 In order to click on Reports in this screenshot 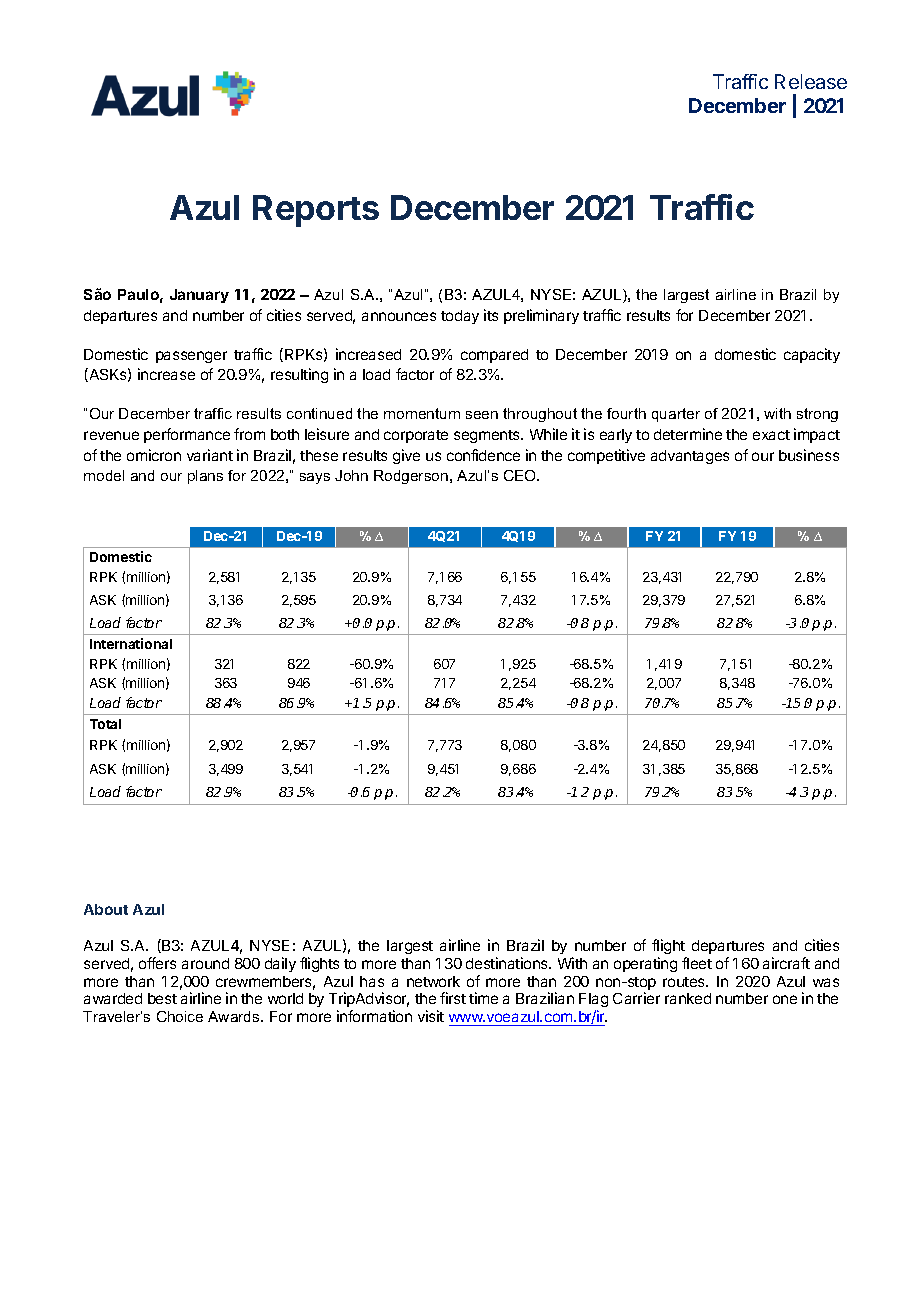, I will do `click(316, 211)`.
